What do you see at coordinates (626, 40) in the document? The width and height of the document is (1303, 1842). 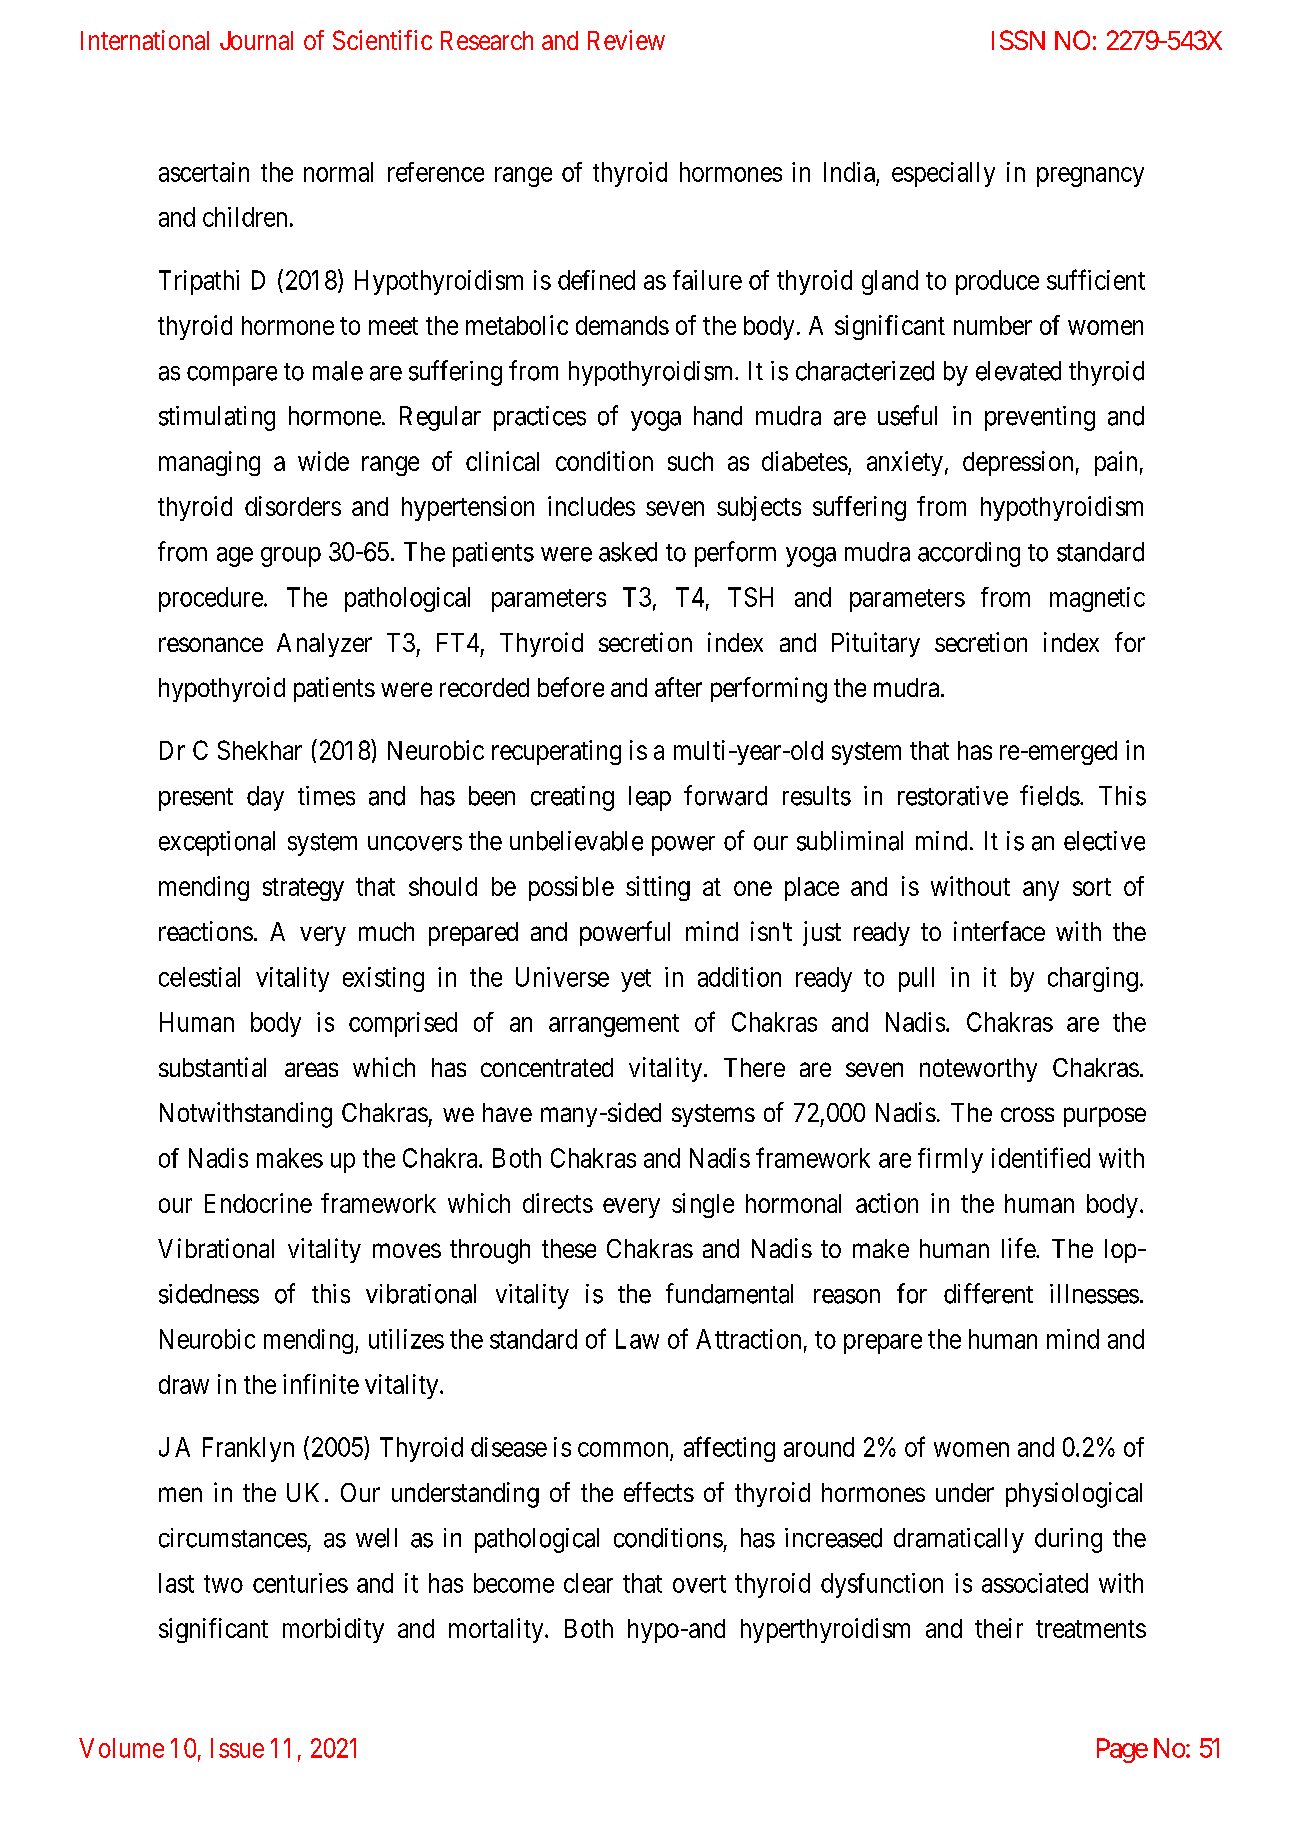 I see `Review` at bounding box center [626, 40].
